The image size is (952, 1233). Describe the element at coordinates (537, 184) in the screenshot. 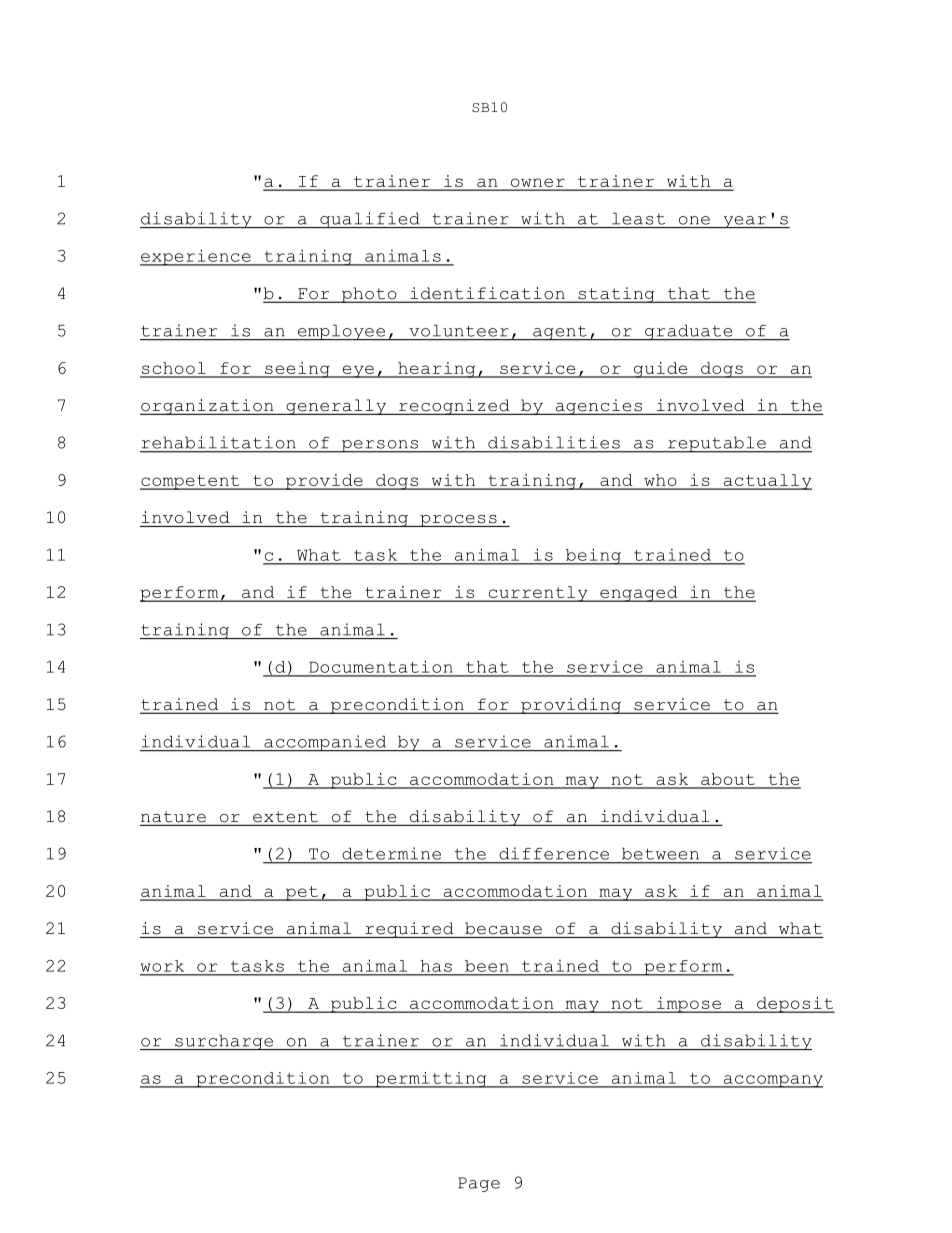

I see `owner` at that location.
